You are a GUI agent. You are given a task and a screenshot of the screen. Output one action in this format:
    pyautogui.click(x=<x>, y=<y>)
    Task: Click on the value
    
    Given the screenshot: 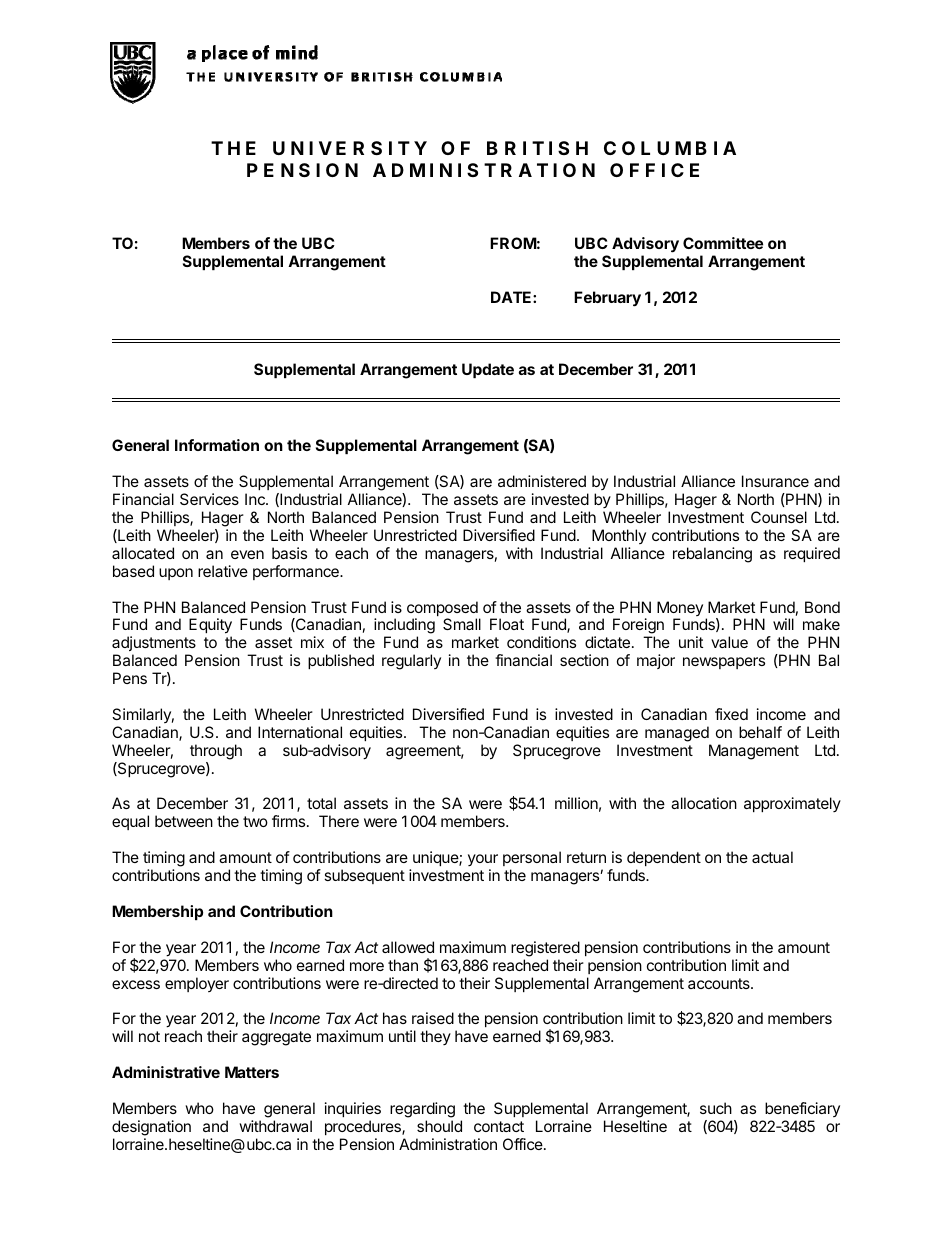 What is the action you would take?
    pyautogui.click(x=729, y=642)
